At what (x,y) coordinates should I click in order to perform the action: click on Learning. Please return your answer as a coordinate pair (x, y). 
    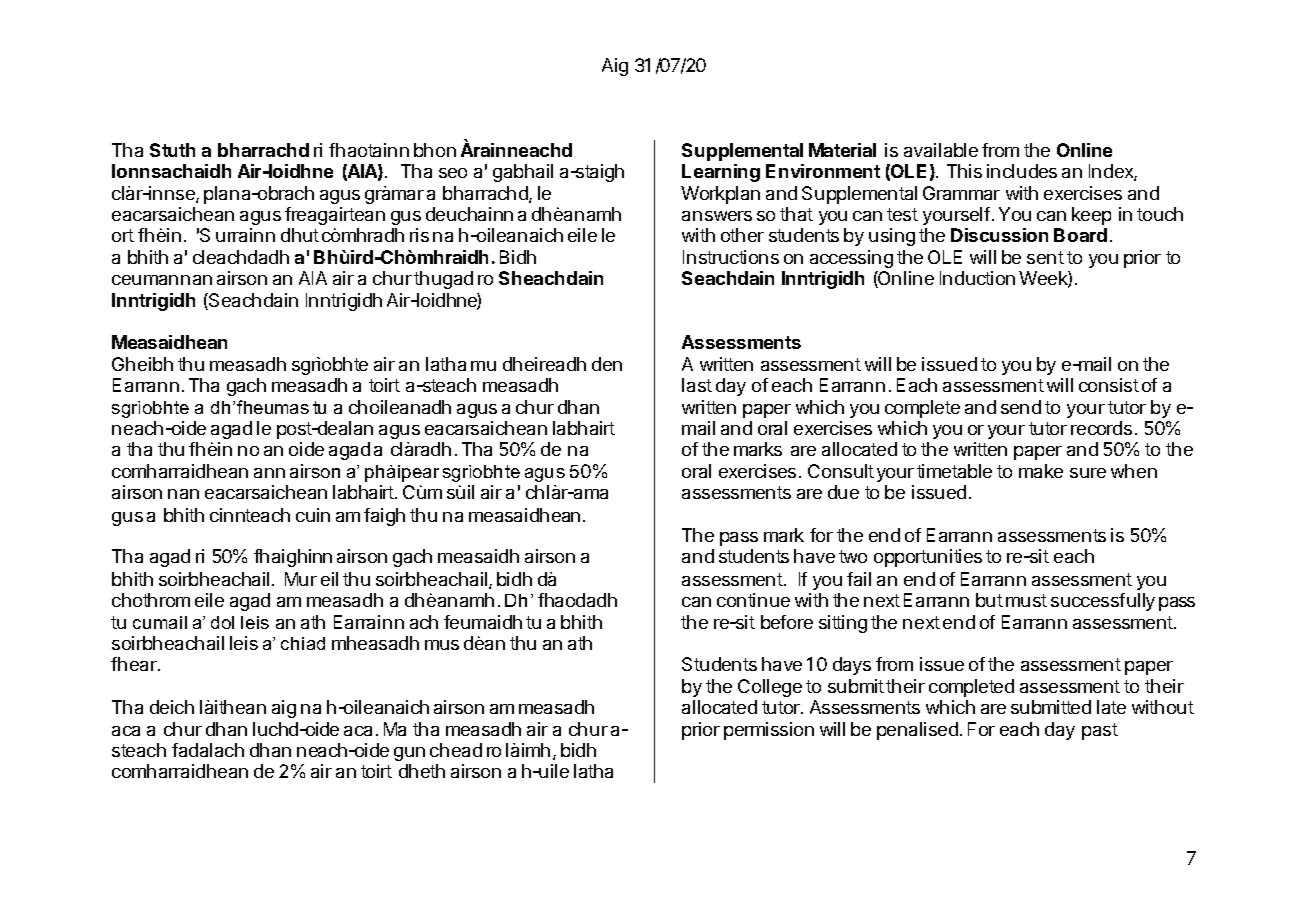
    Looking at the image, I should click on (721, 173).
